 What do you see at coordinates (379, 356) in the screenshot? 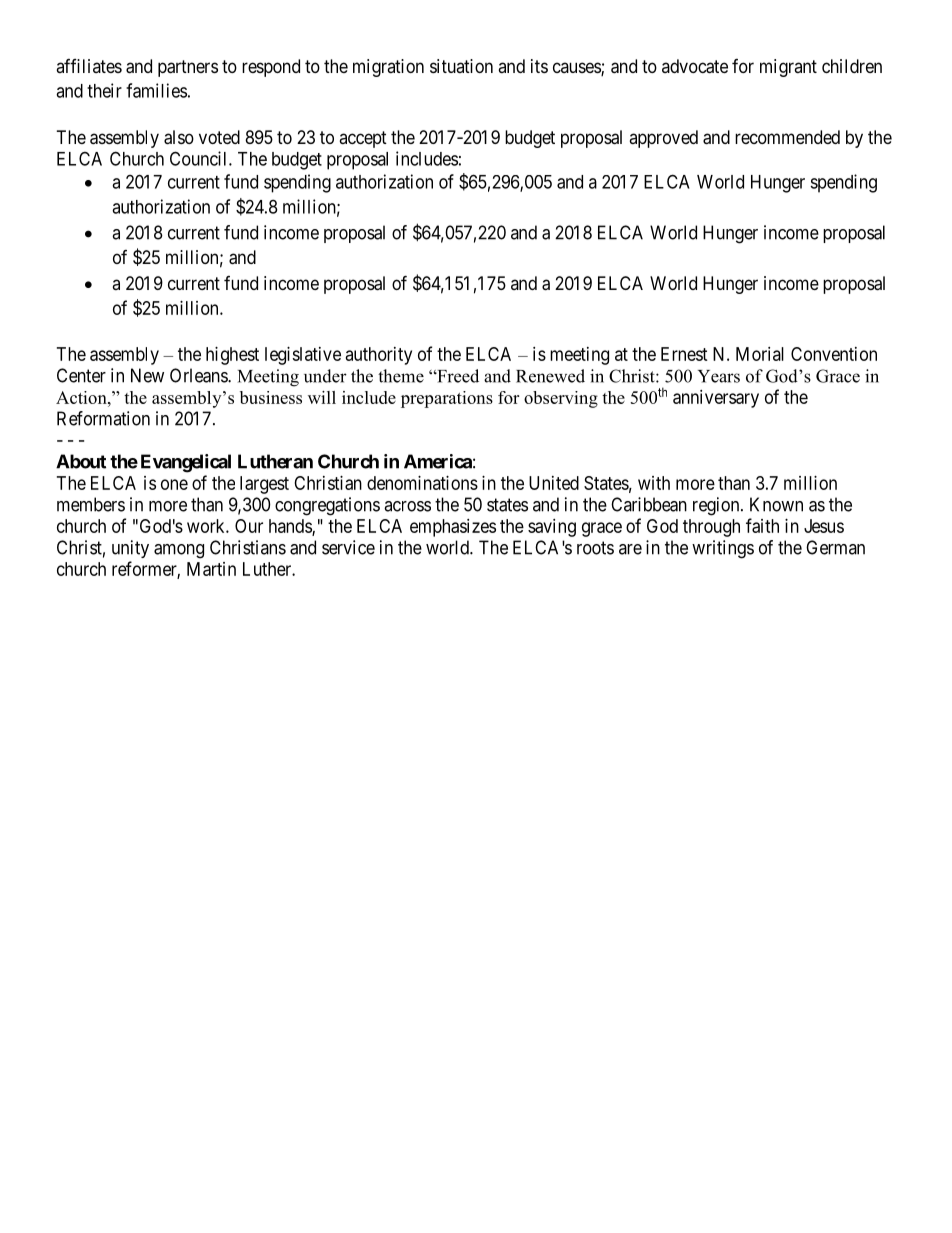
I see `authority` at bounding box center [379, 356].
